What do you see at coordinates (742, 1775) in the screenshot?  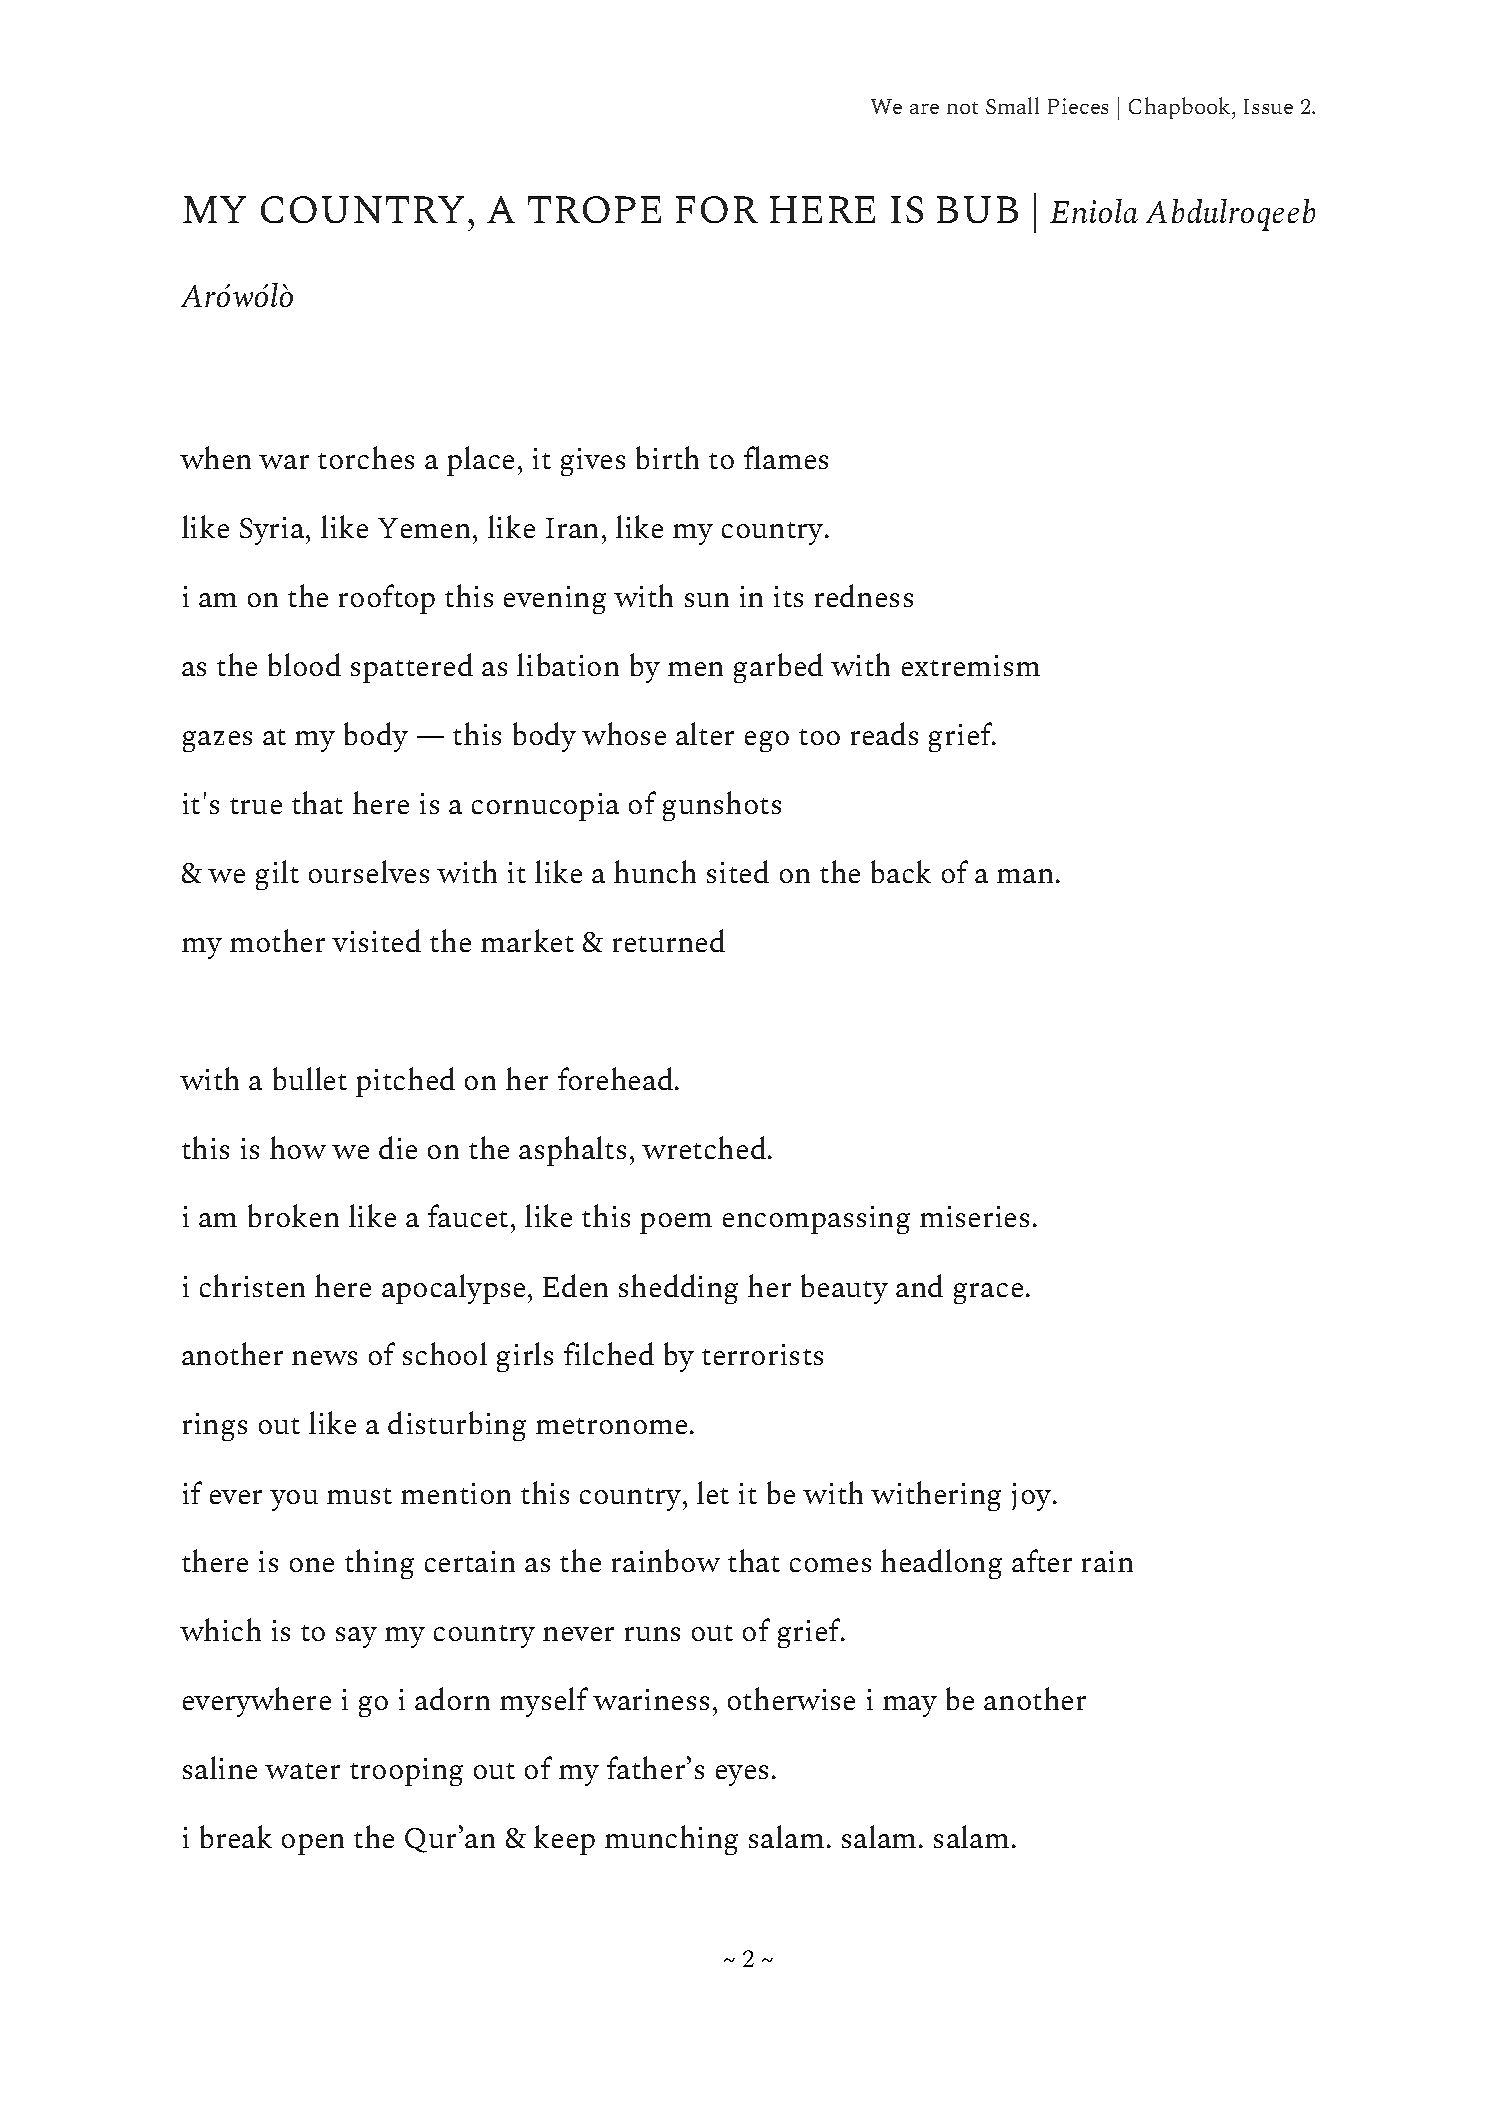 I see `eyes` at bounding box center [742, 1775].
